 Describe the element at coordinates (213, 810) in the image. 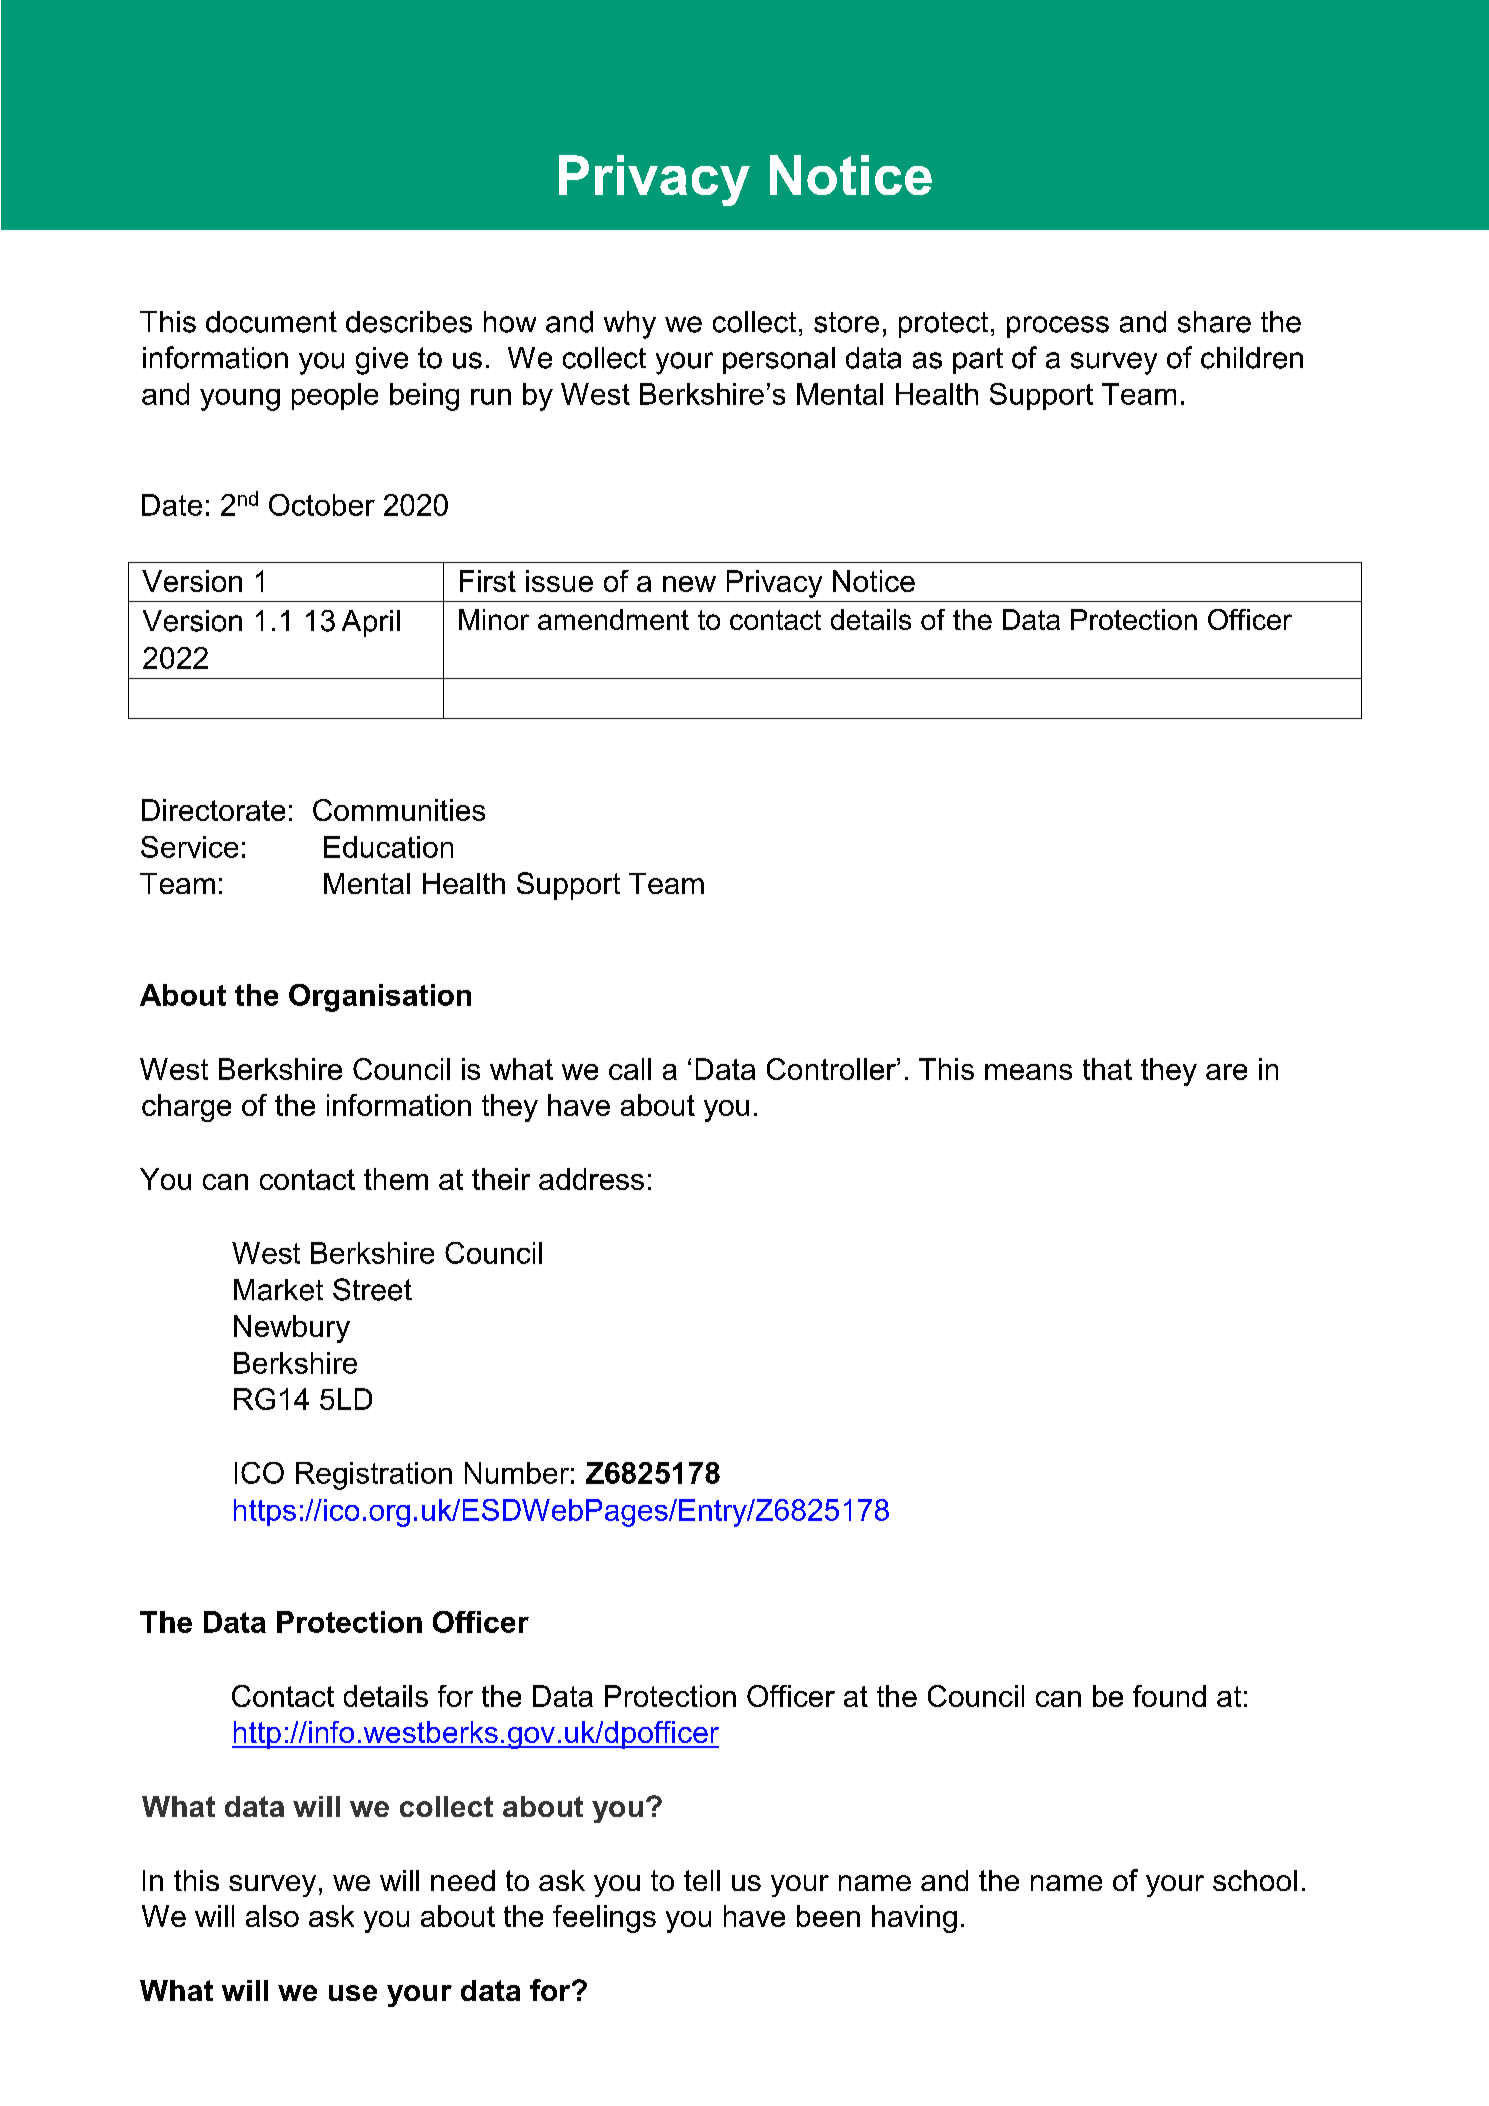

I see `Directorate` at that location.
